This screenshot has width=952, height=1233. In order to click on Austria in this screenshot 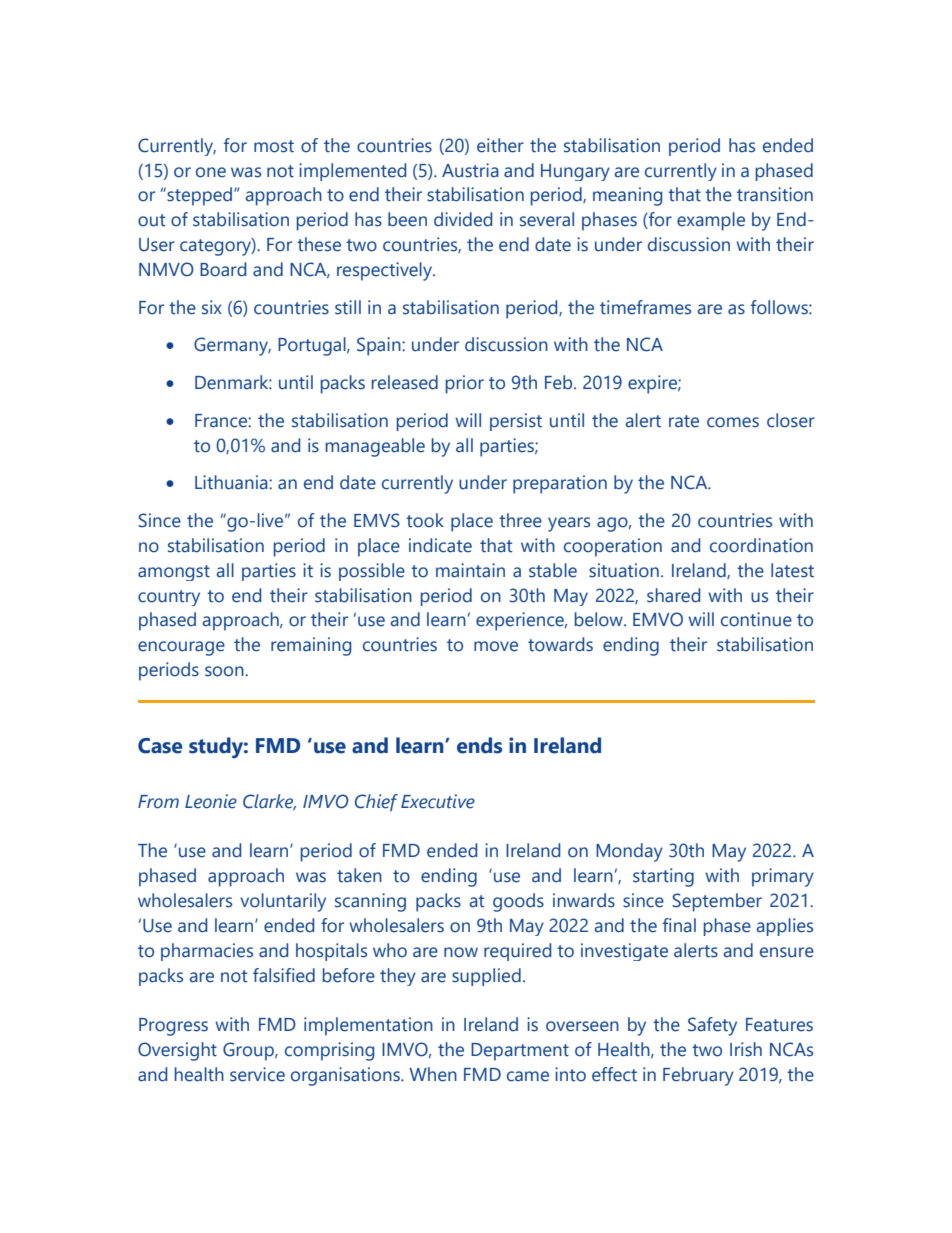, I will do `click(470, 170)`.
